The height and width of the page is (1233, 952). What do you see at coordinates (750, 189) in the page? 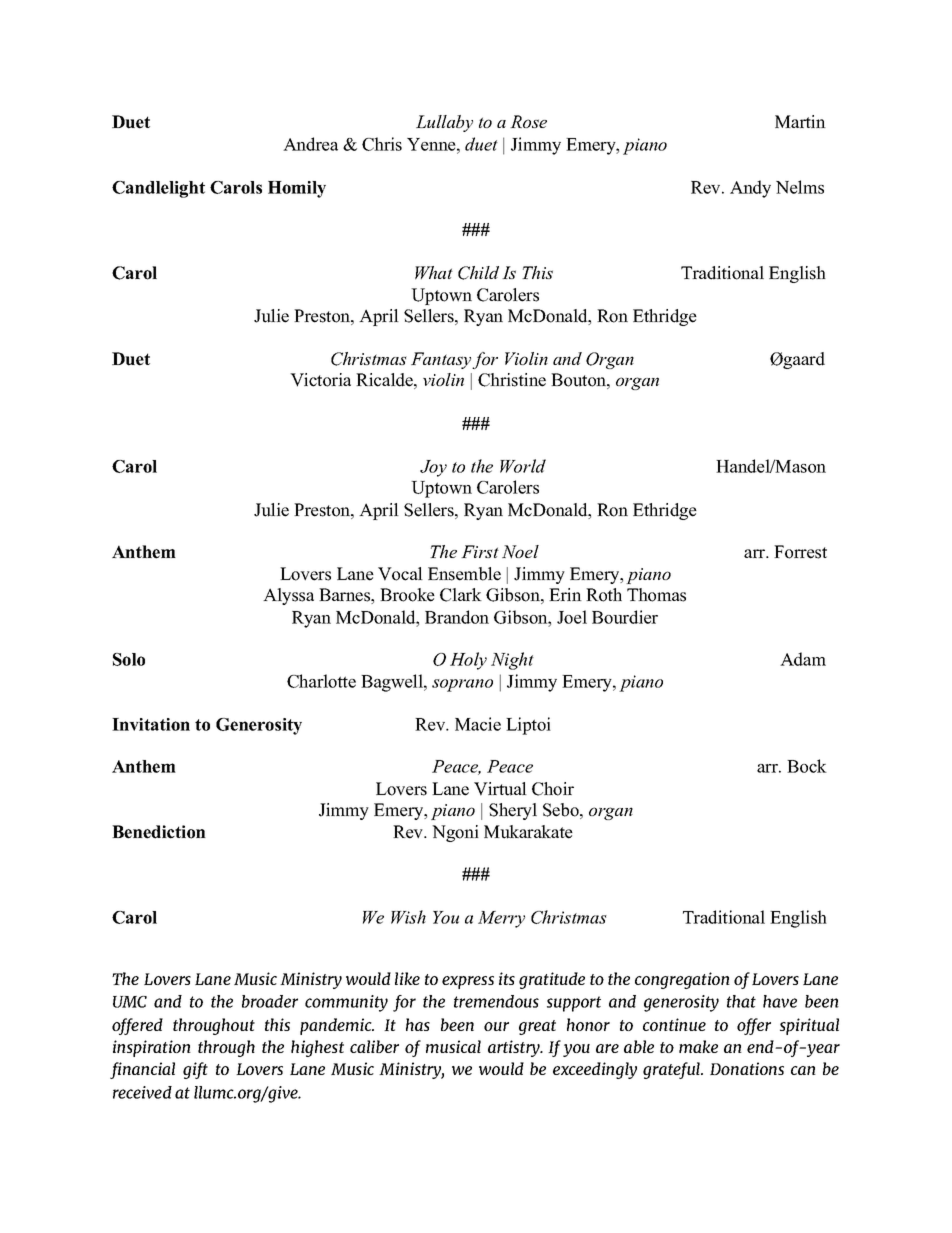
I see `Andy` at bounding box center [750, 189].
